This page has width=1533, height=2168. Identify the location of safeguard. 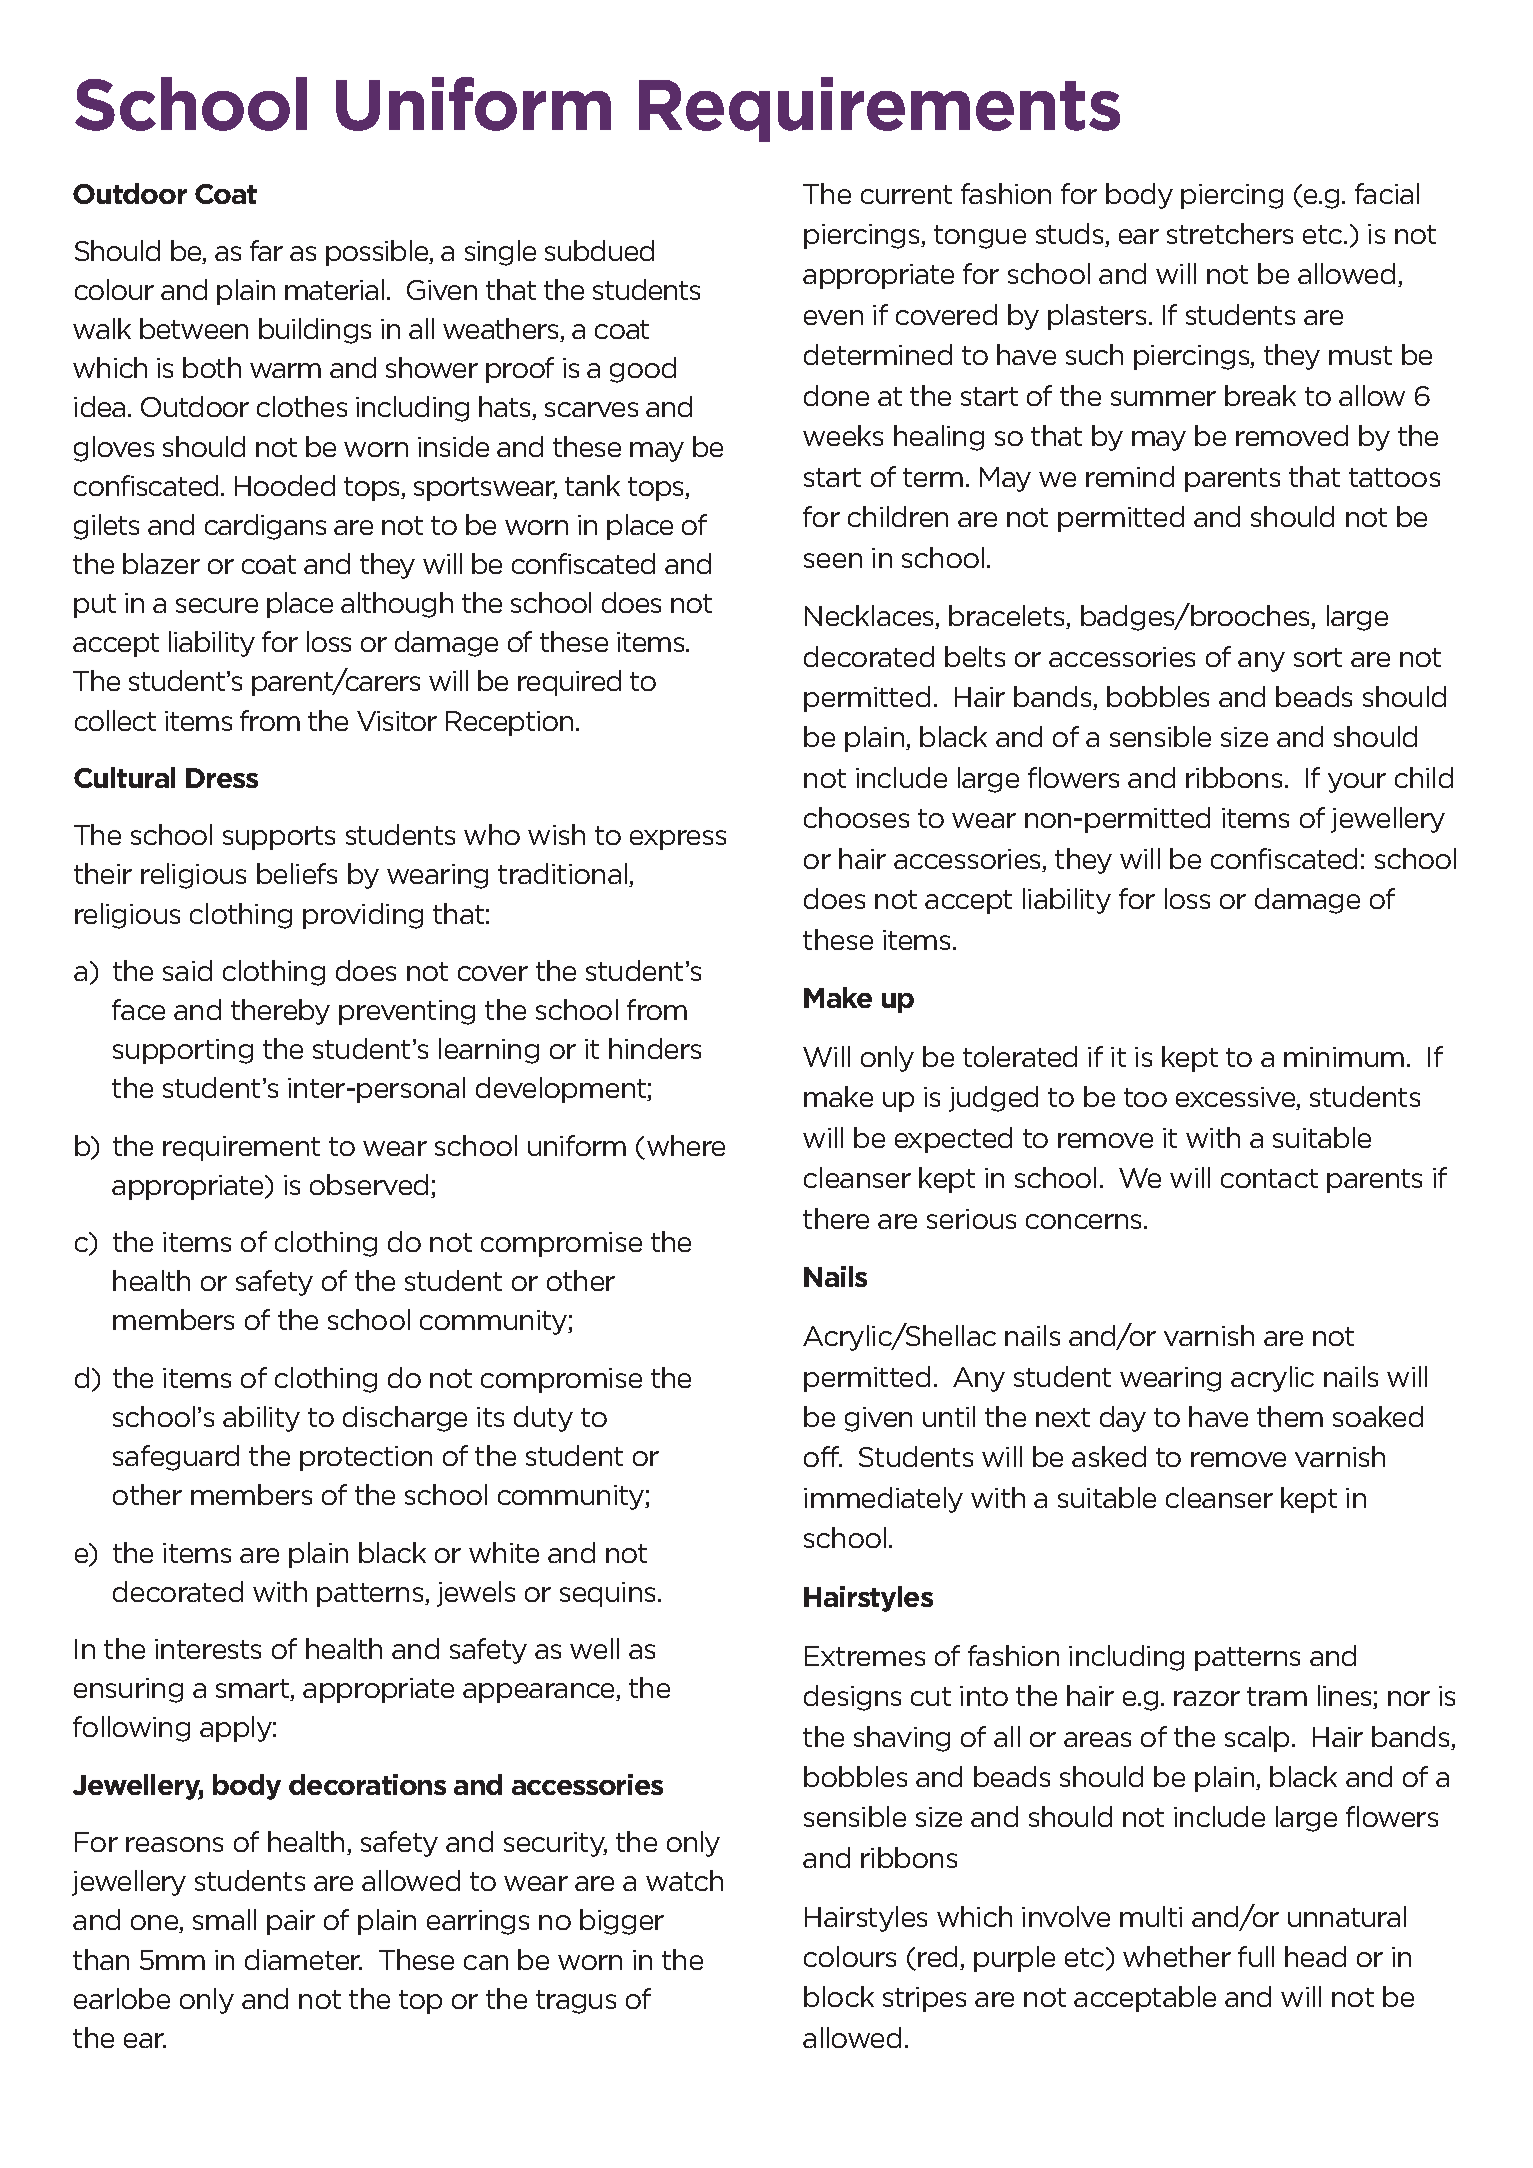
(176, 1458).
